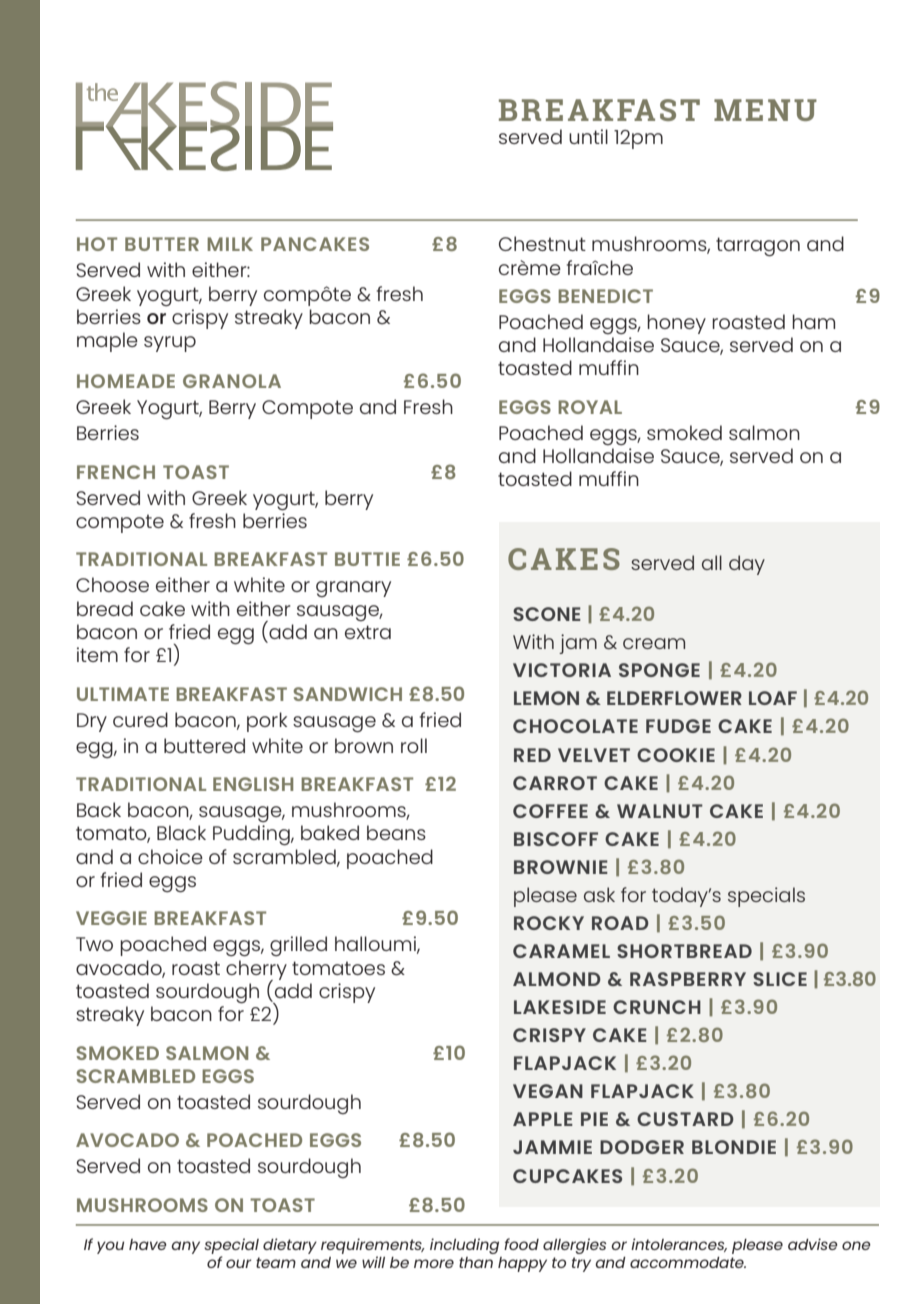  I want to click on ham, so click(813, 321).
